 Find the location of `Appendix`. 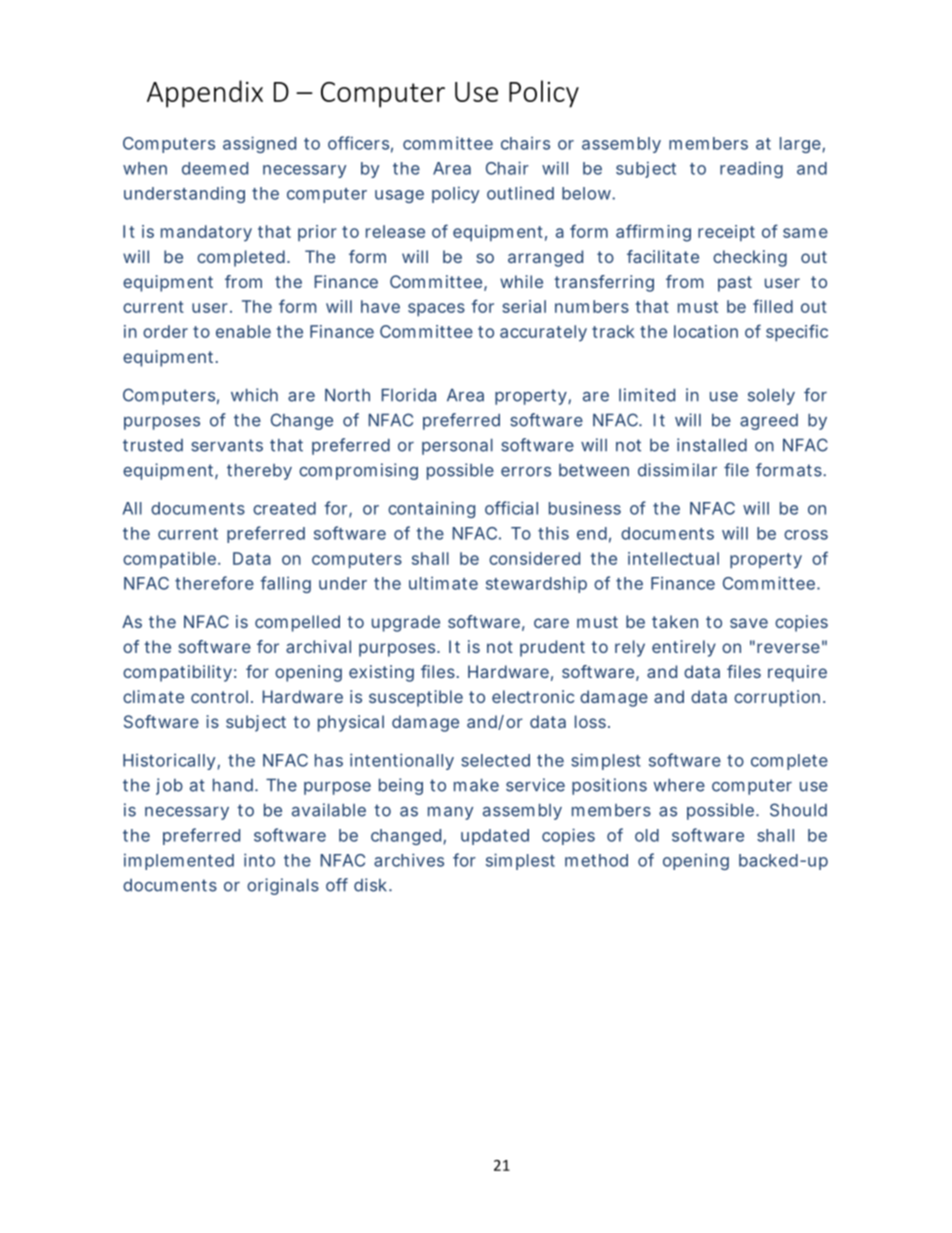

Appendix is located at coordinates (205, 94).
